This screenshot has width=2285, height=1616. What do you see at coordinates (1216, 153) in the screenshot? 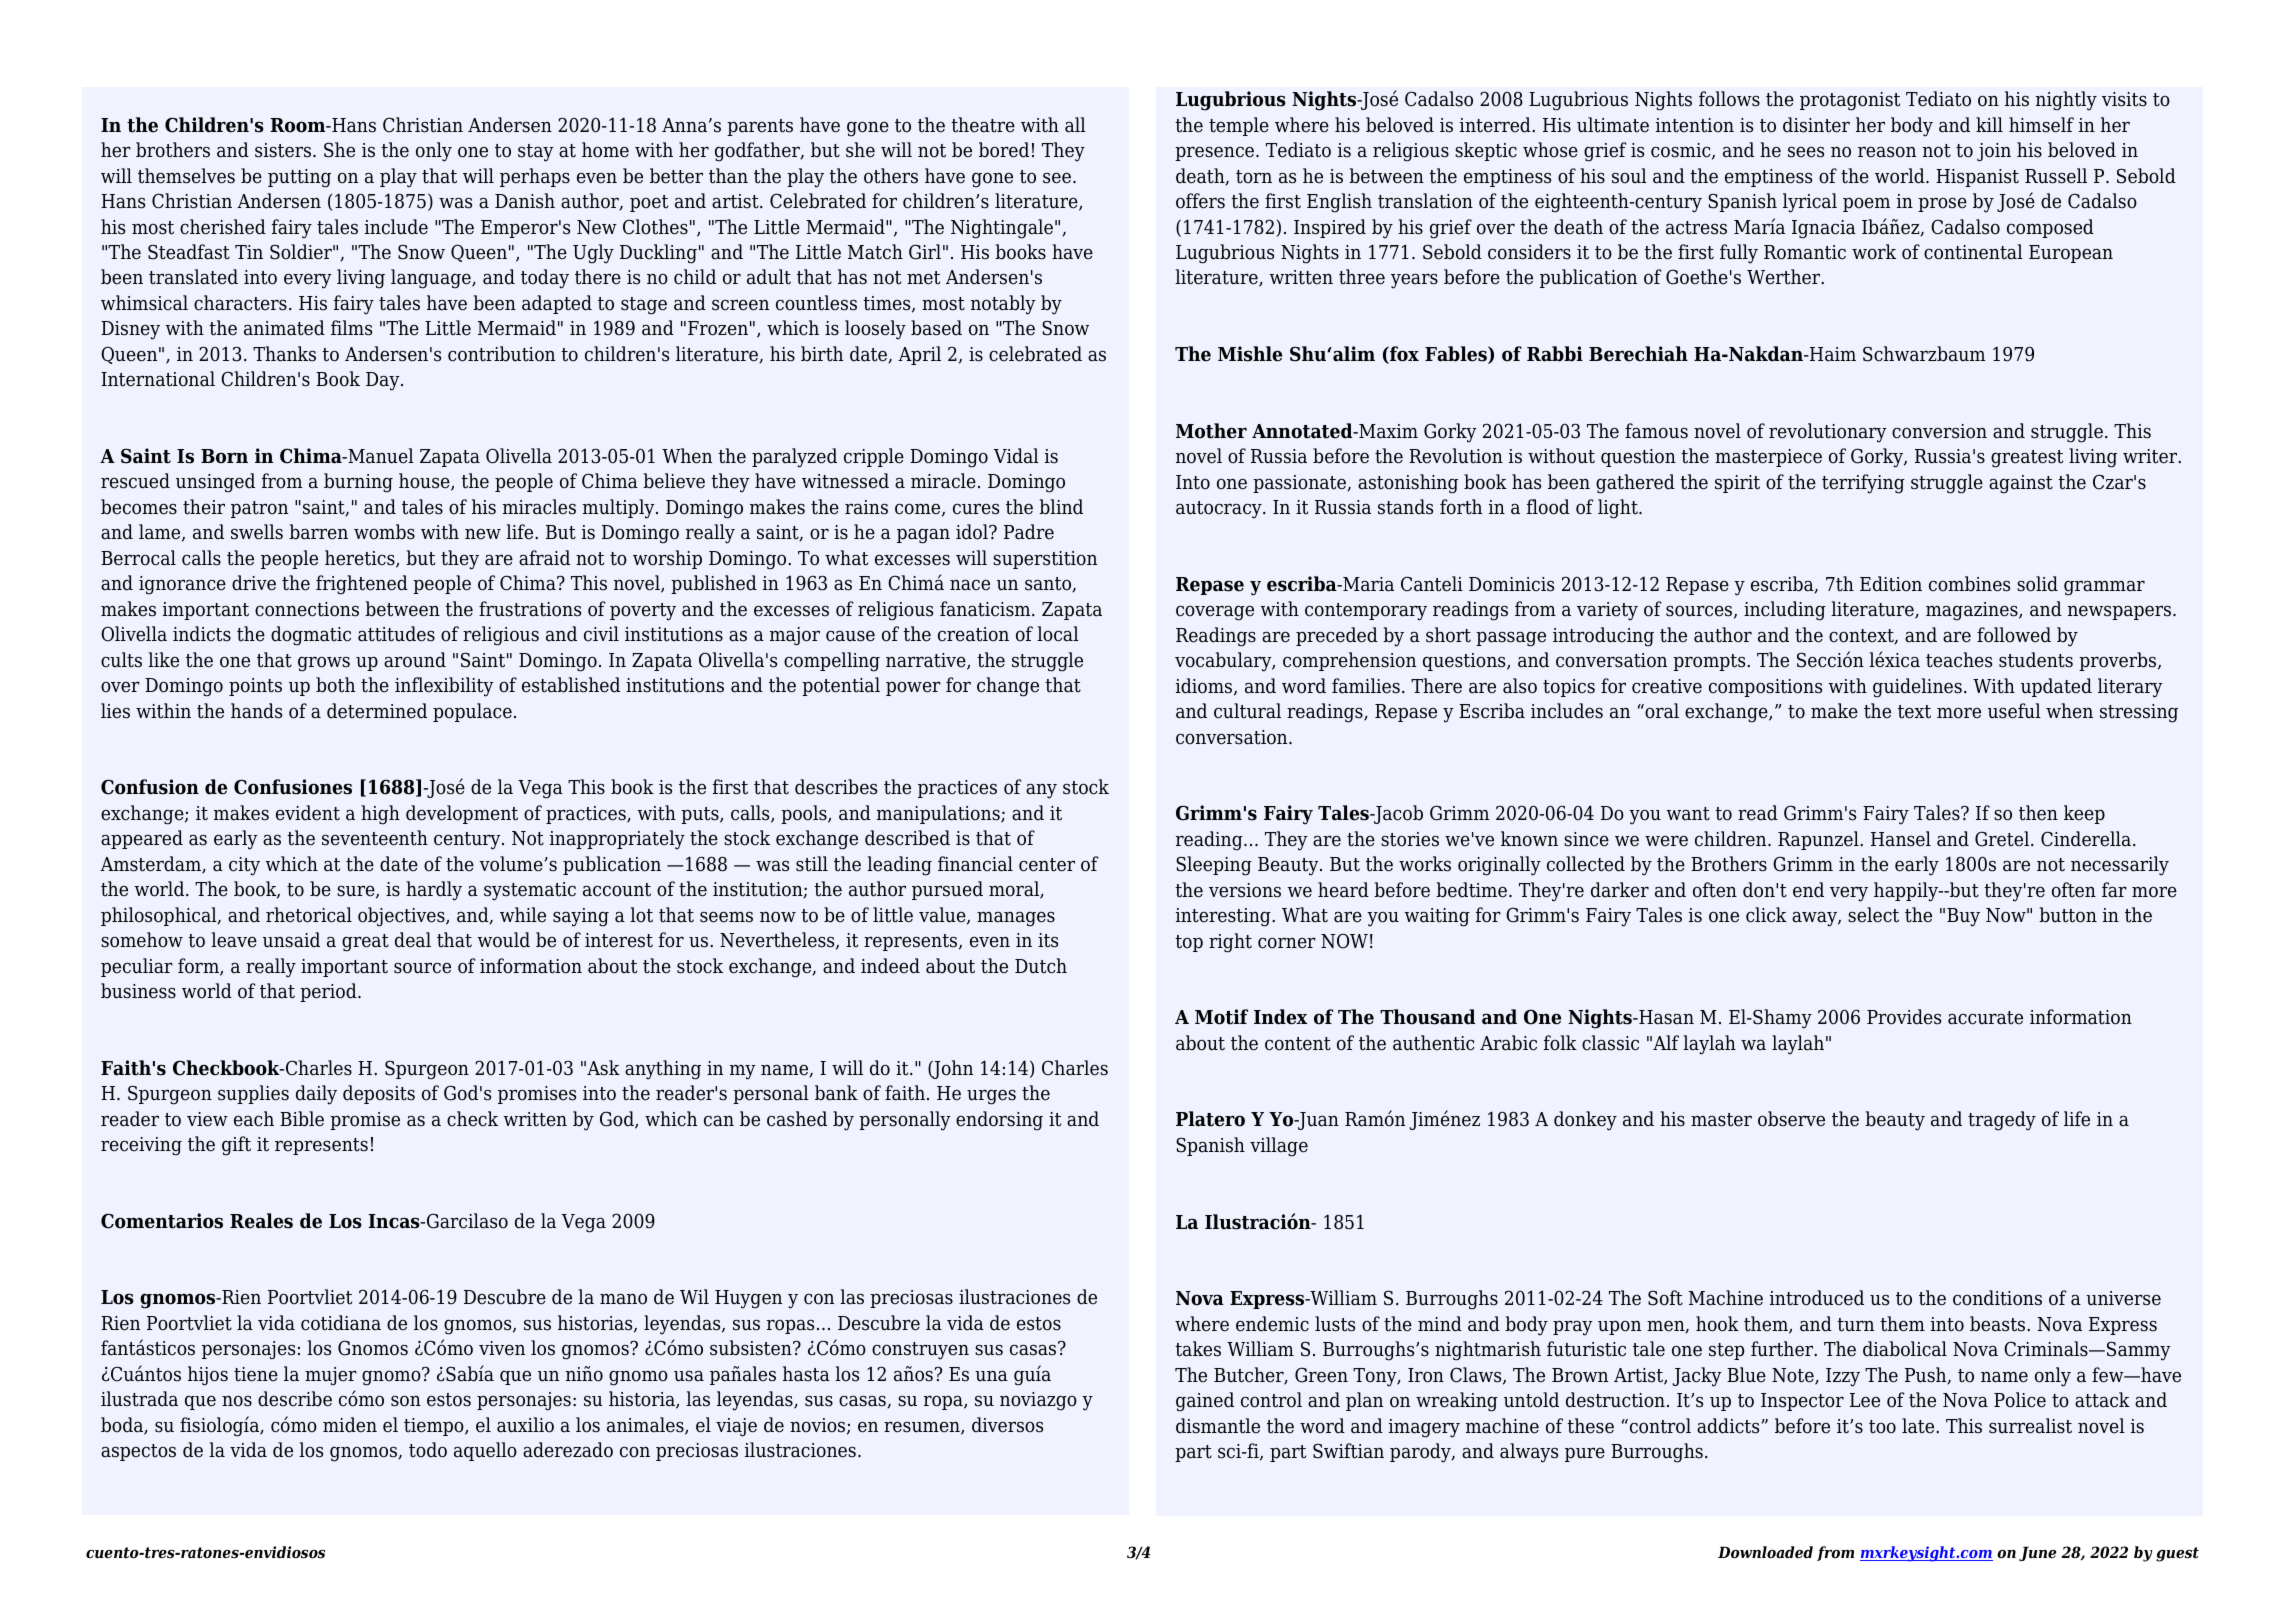
I see `presence` at bounding box center [1216, 153].
